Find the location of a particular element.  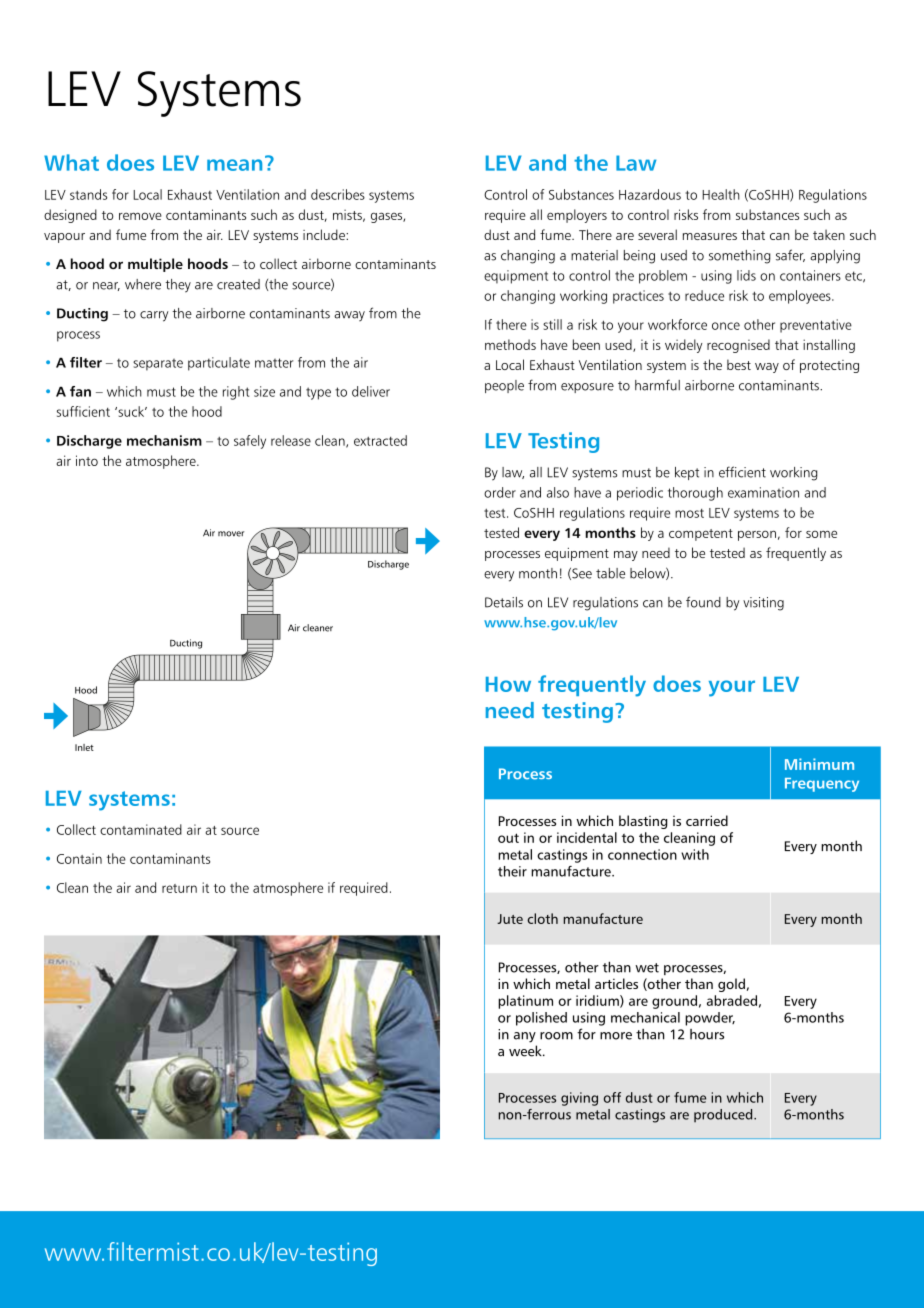

remove is located at coordinates (140, 216).
